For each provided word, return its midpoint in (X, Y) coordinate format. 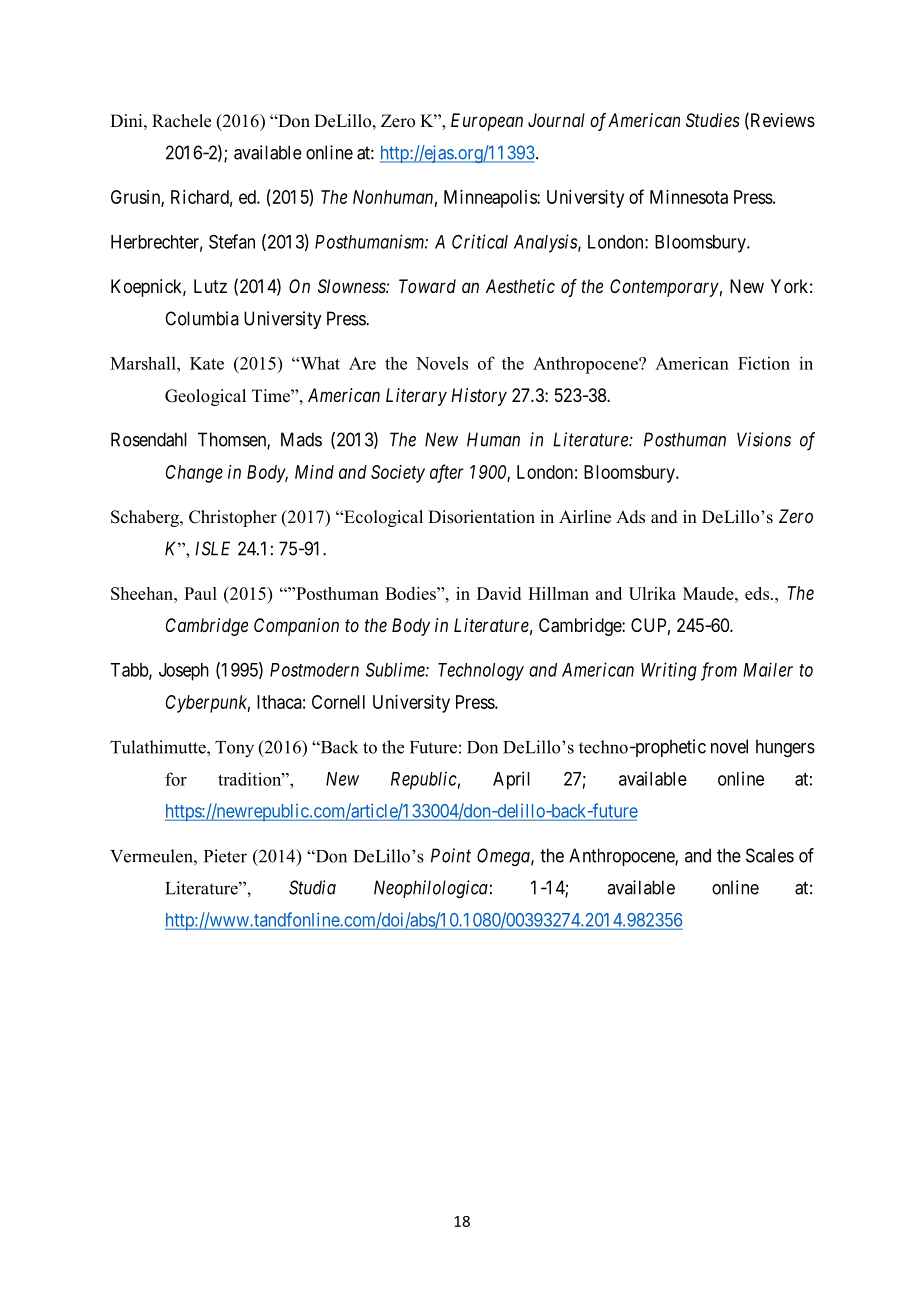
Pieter (225, 856)
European (487, 122)
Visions (764, 439)
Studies (713, 120)
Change (194, 474)
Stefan (232, 241)
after (447, 473)
